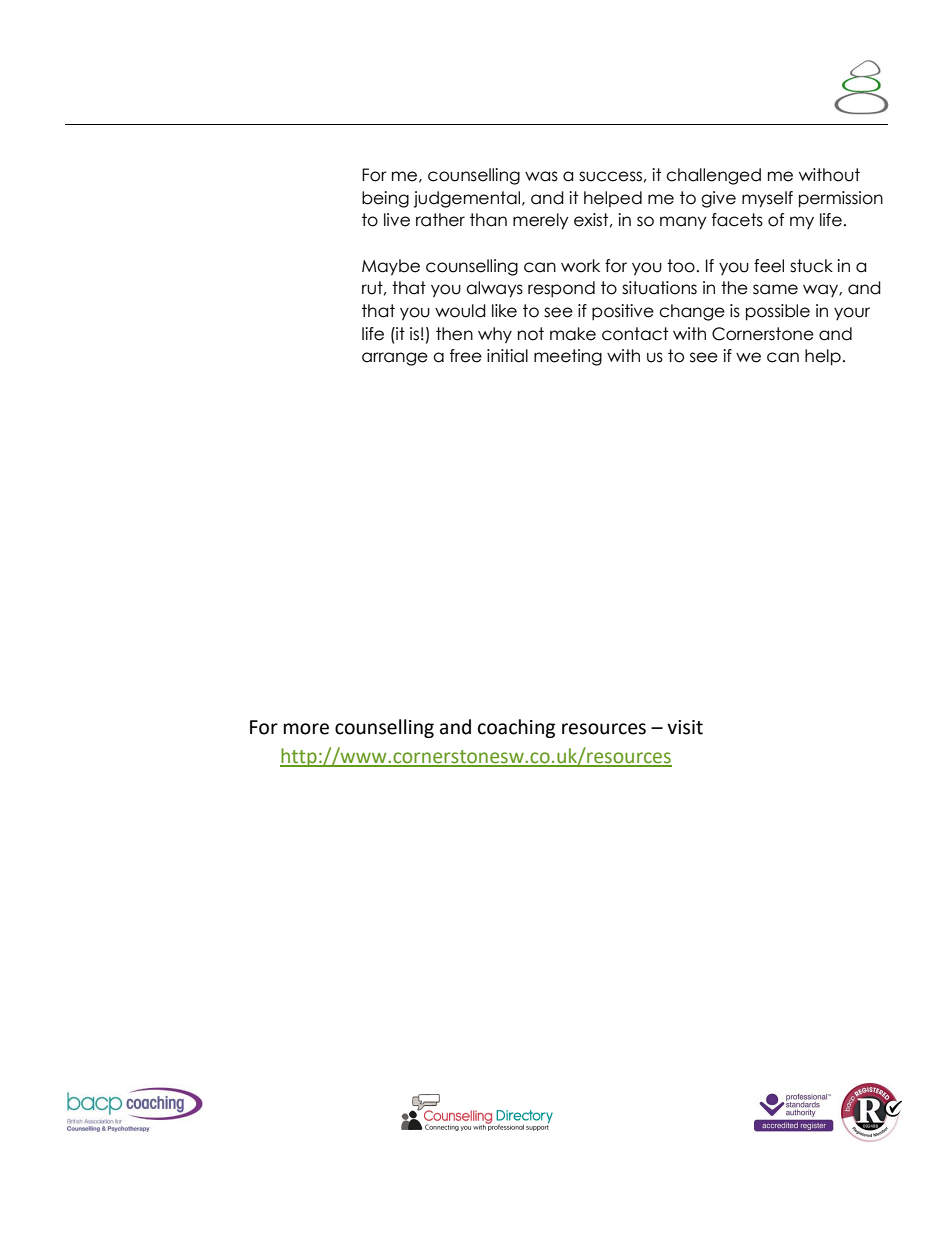 The height and width of the screenshot is (1233, 952). I want to click on meeting, so click(568, 357).
